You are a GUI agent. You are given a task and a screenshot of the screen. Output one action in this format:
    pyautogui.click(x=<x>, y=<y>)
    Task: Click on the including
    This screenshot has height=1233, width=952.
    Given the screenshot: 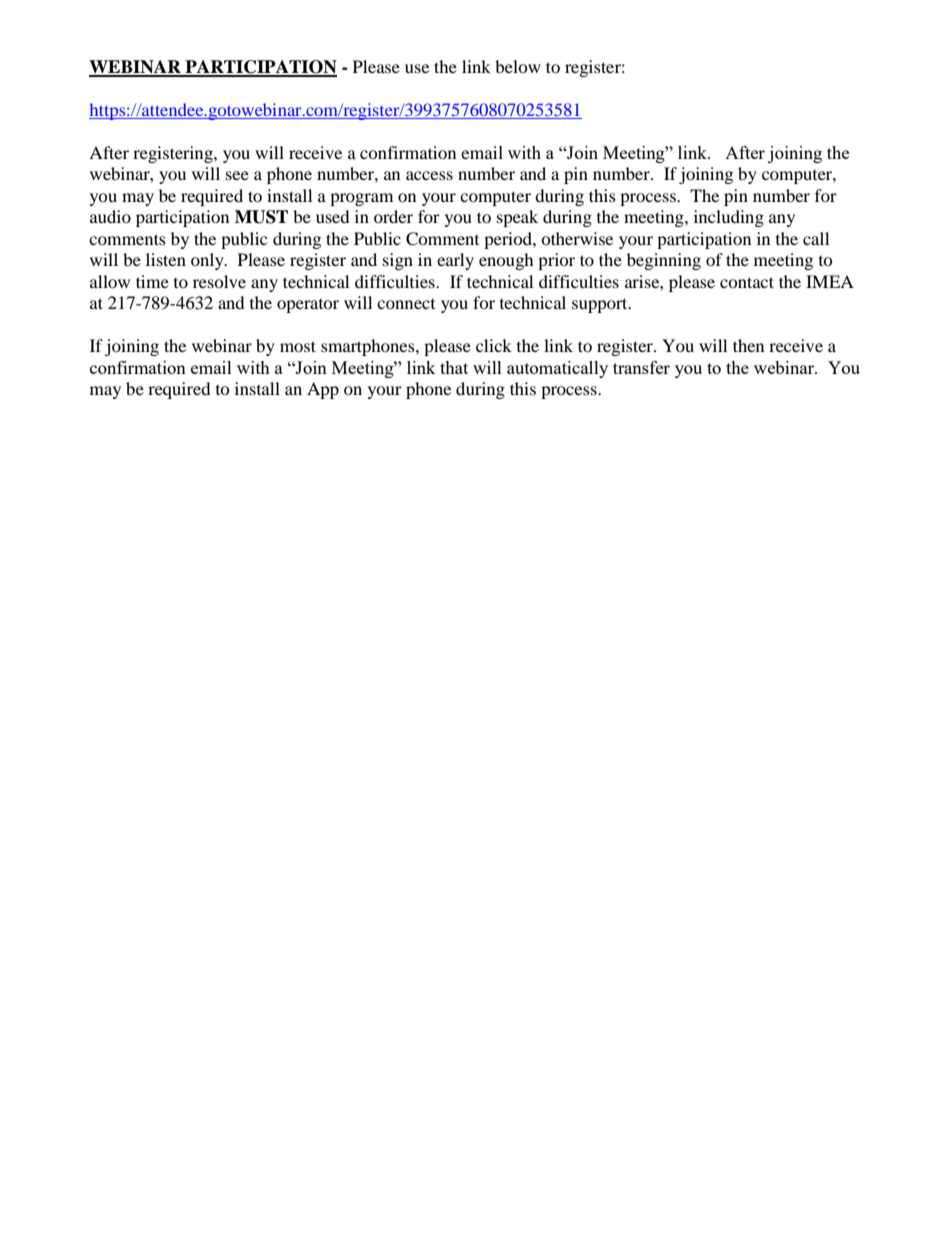 What is the action you would take?
    pyautogui.click(x=729, y=218)
